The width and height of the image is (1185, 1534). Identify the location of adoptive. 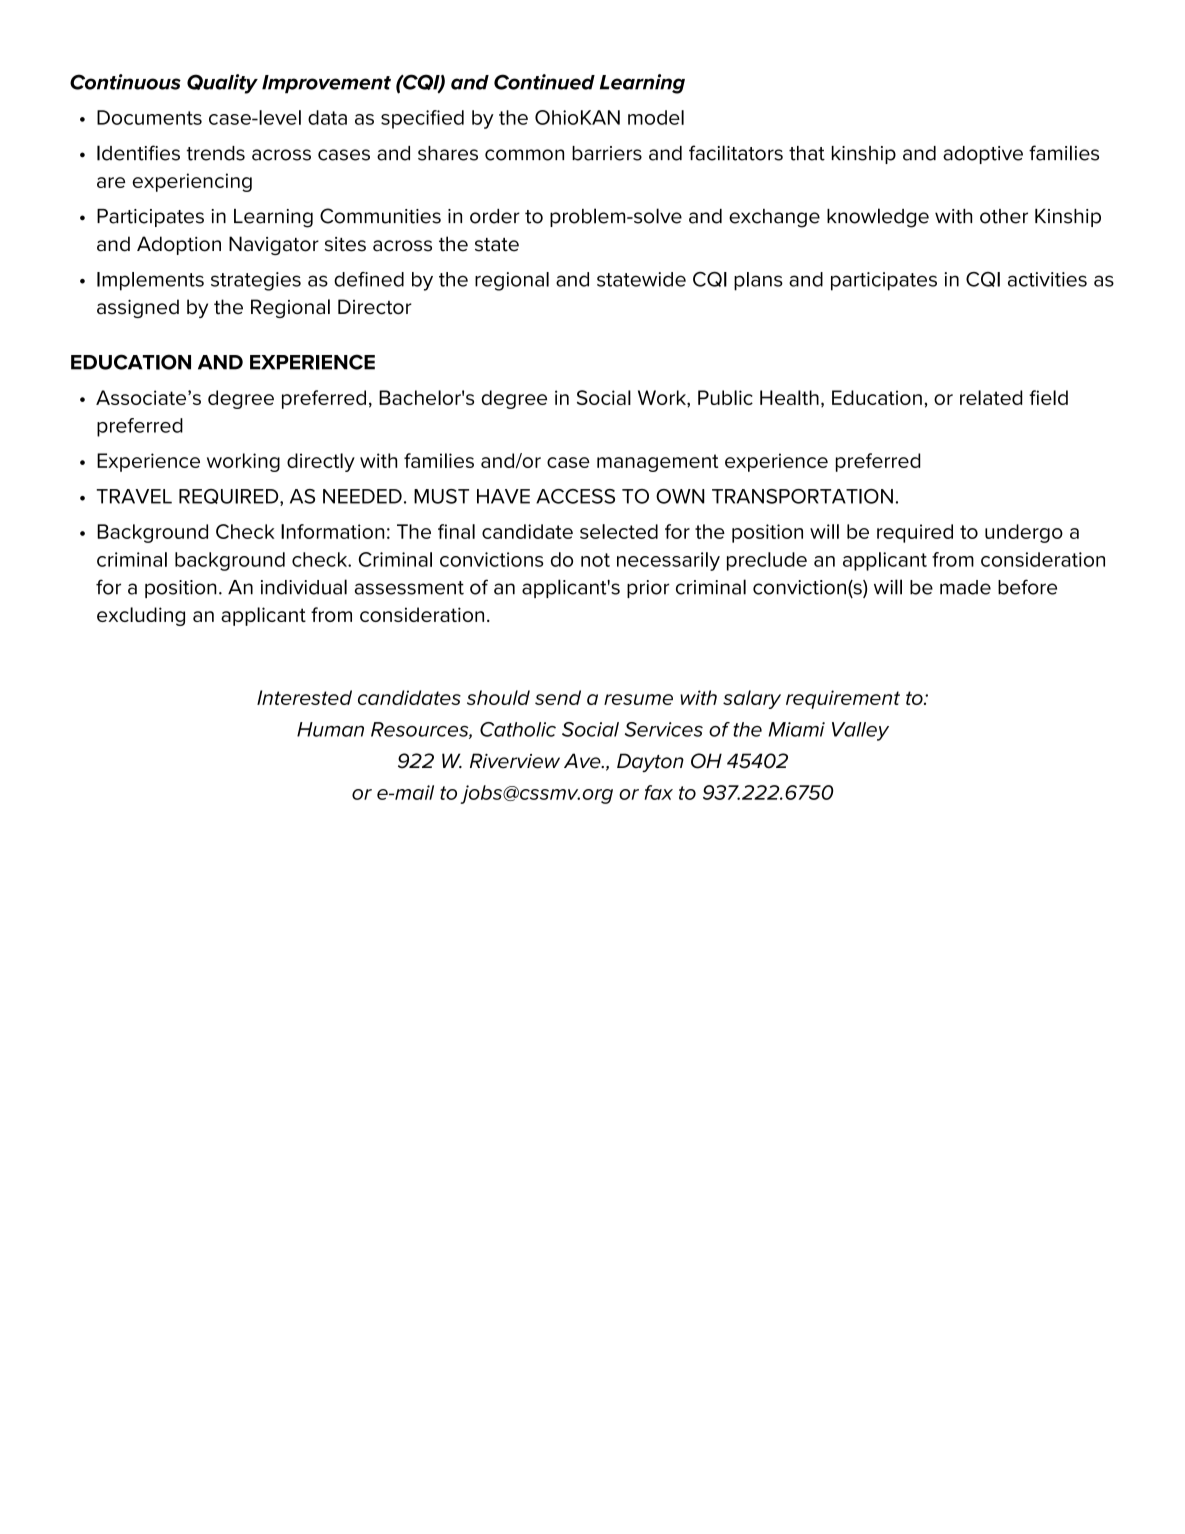
(983, 155).
